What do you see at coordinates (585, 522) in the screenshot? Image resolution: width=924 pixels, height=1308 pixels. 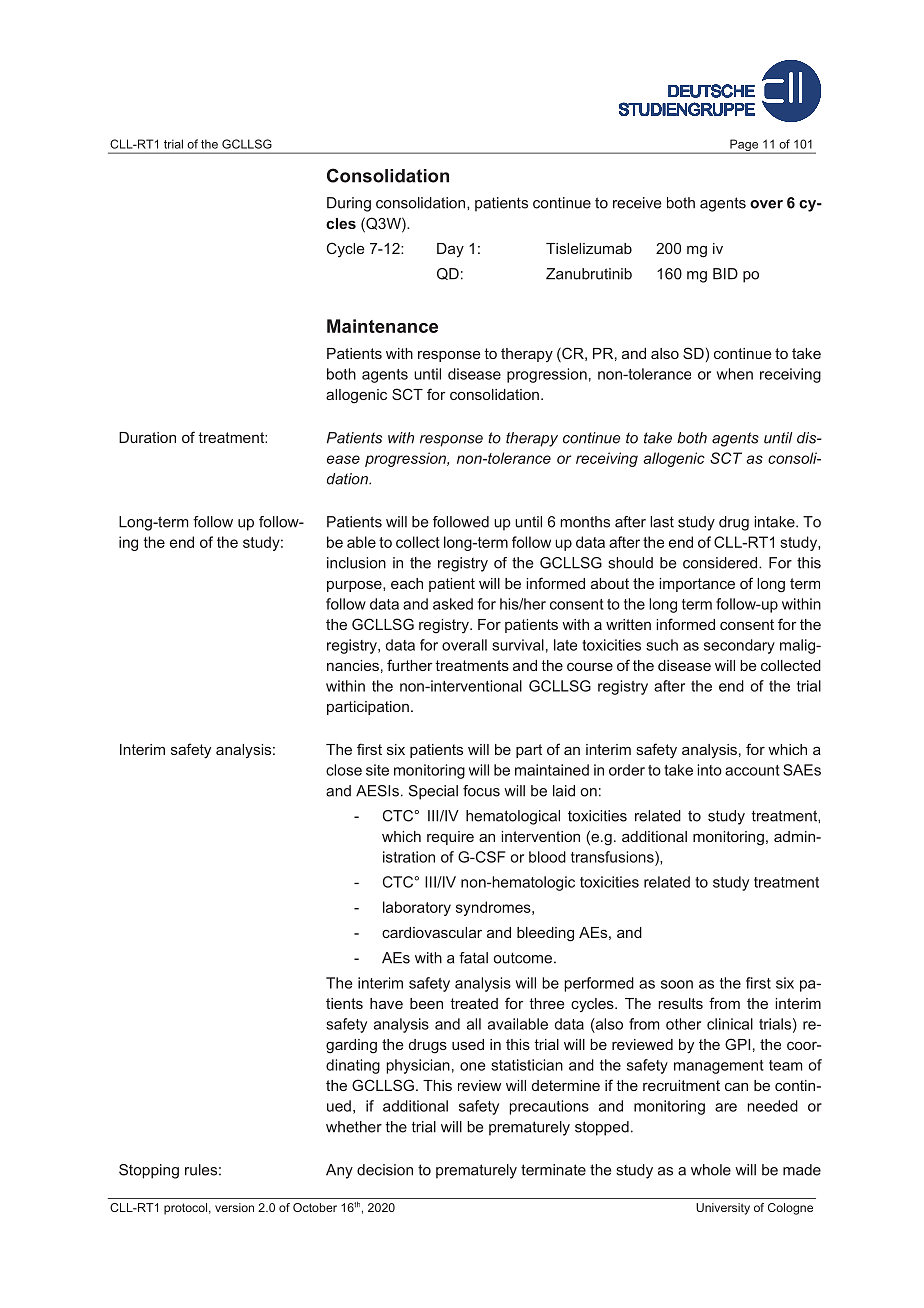 I see `months` at bounding box center [585, 522].
